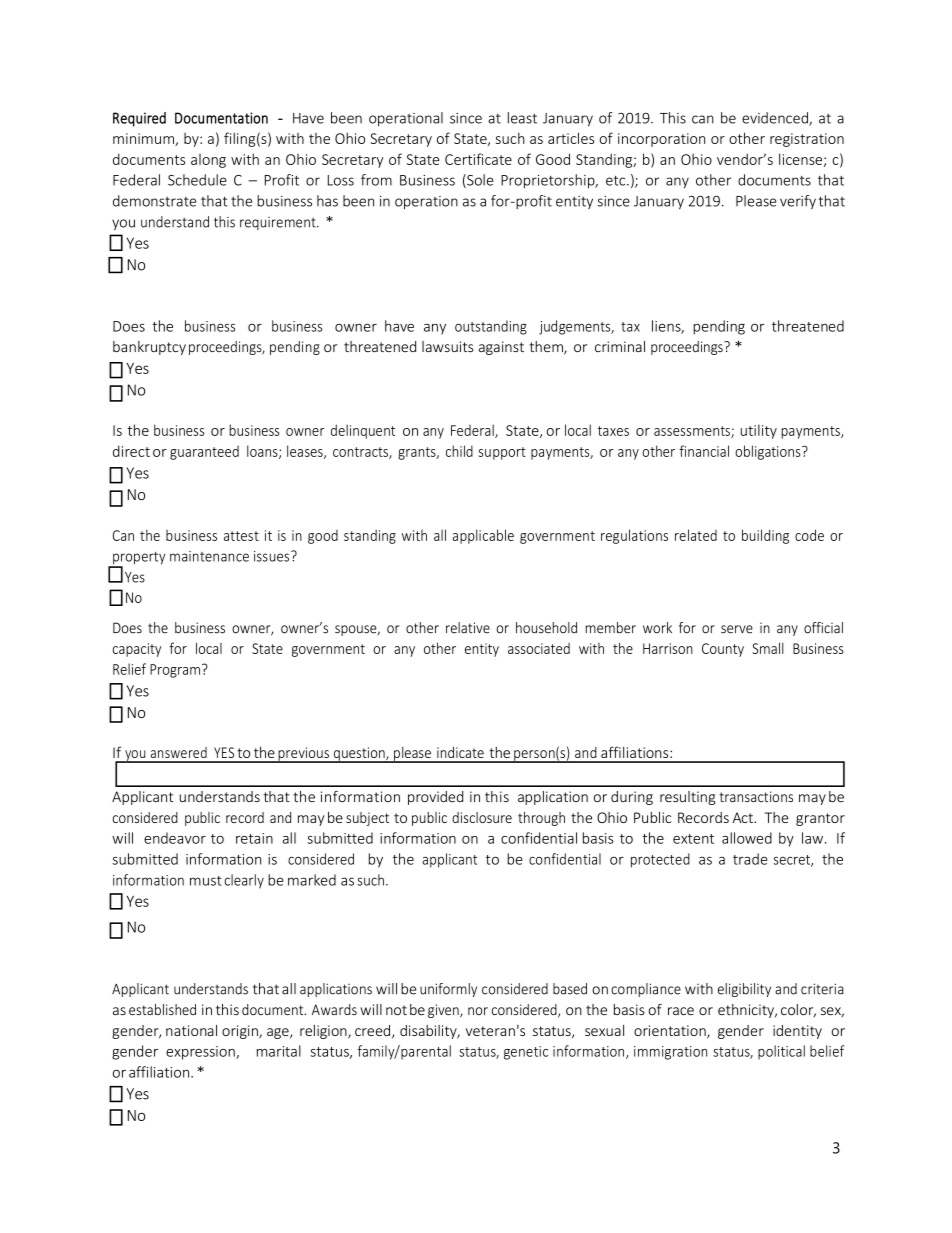 This image has height=1233, width=952. What do you see at coordinates (776, 119) in the image?
I see `evidenced` at bounding box center [776, 119].
